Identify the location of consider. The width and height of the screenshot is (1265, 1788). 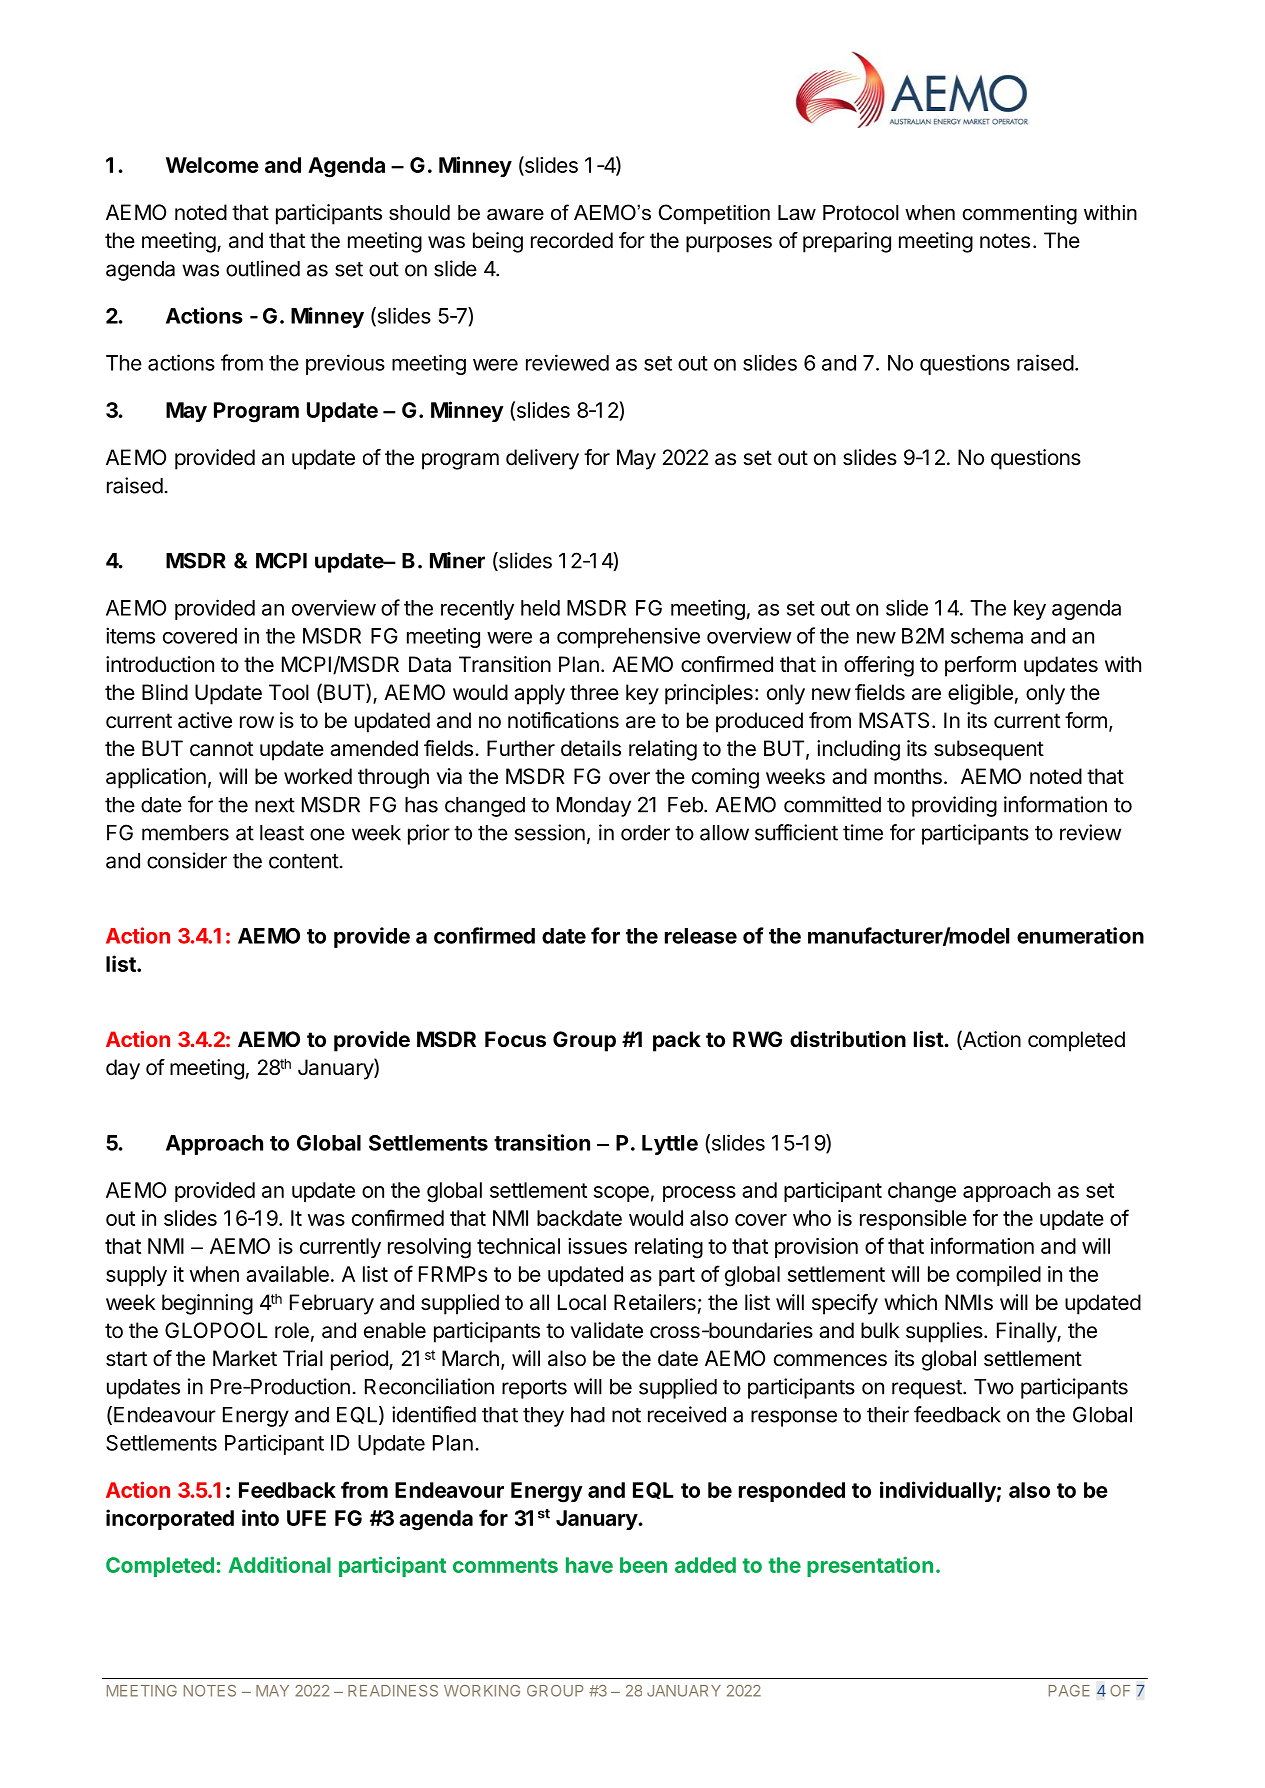
(187, 860).
